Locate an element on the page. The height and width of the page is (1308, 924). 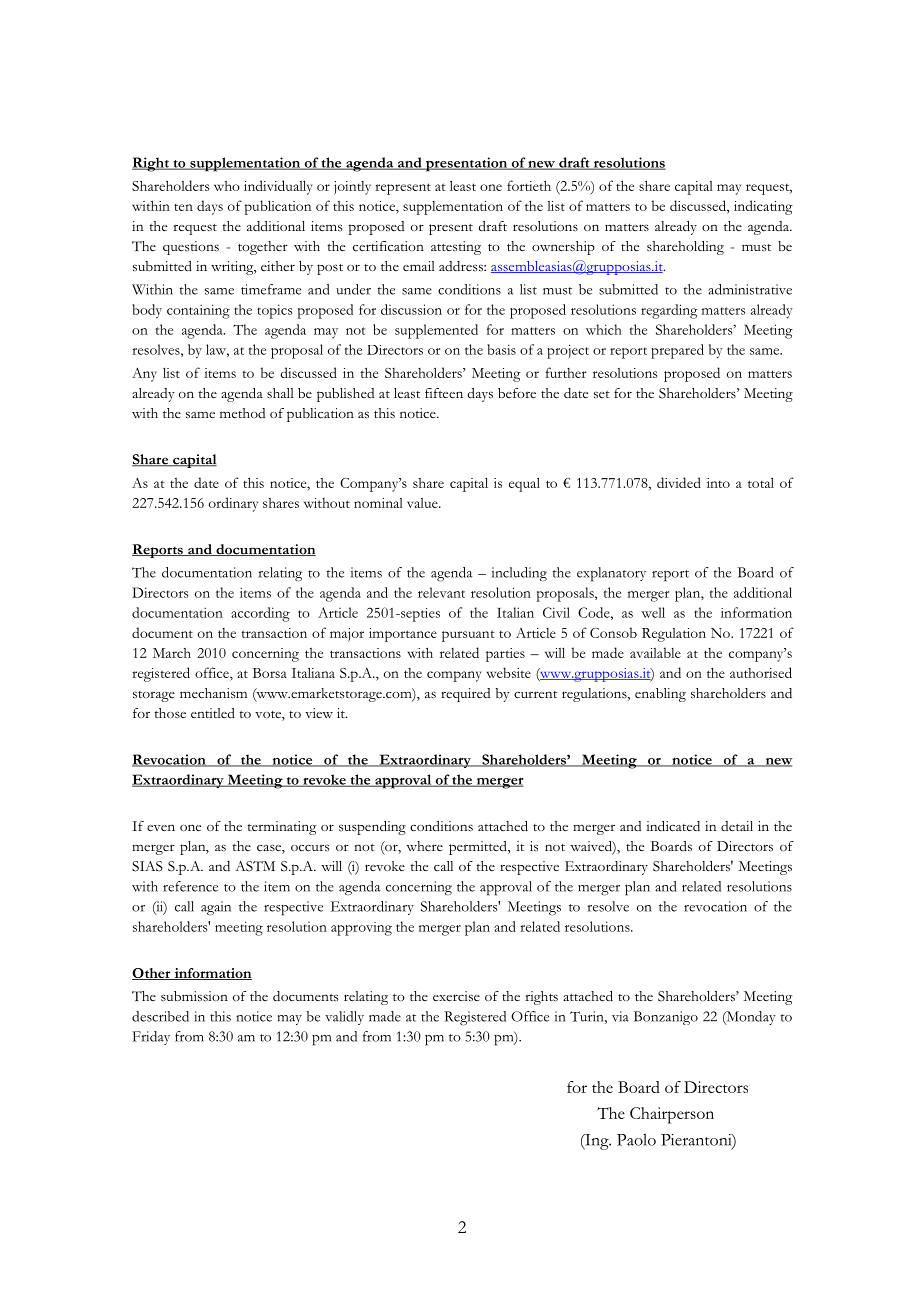
according is located at coordinates (260, 614).
